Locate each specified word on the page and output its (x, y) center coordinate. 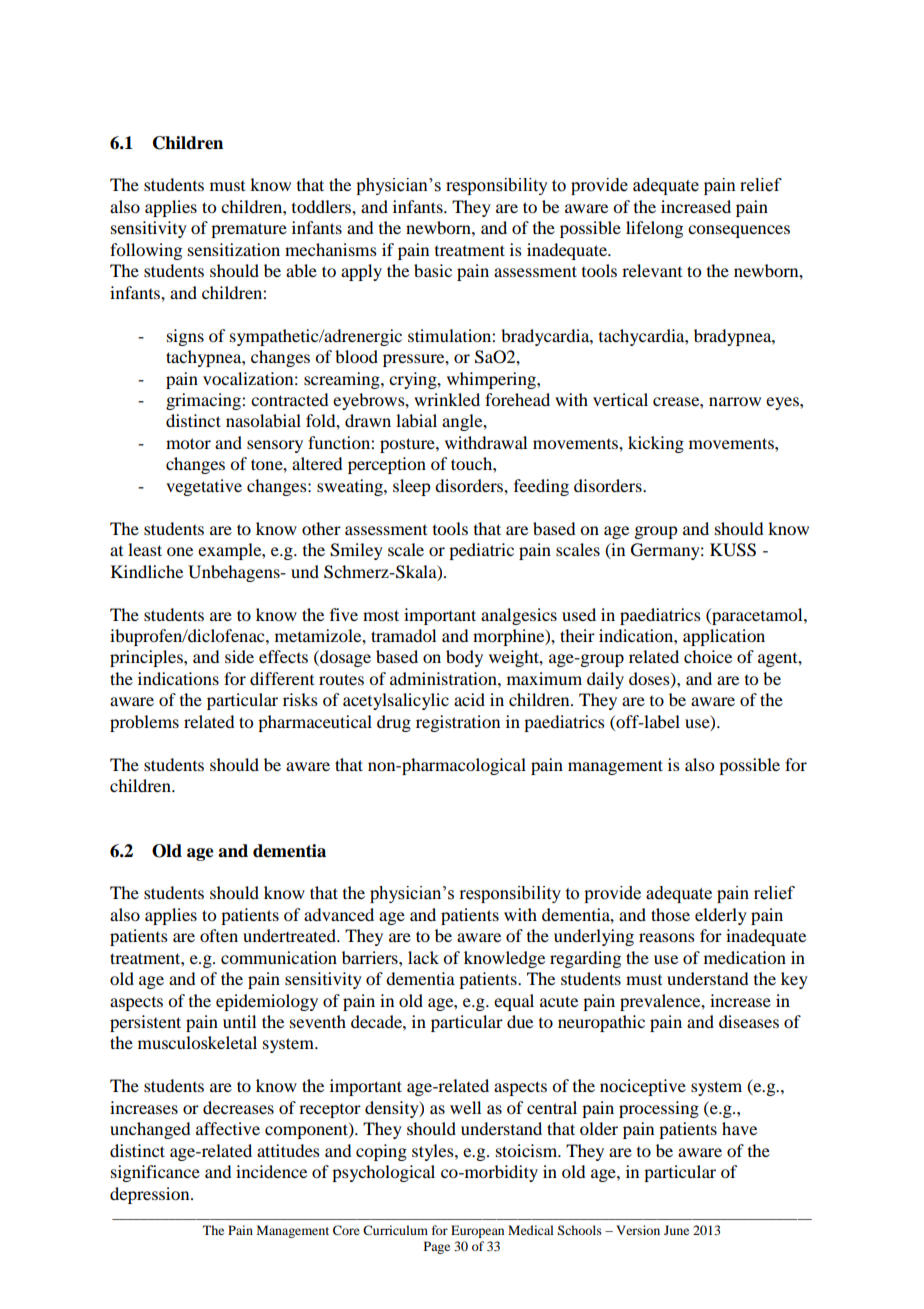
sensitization (234, 249)
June (676, 1230)
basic (433, 270)
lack (423, 957)
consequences (739, 231)
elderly (721, 916)
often (219, 935)
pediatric (481, 551)
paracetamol (757, 616)
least (145, 549)
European (477, 1231)
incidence (271, 1171)
